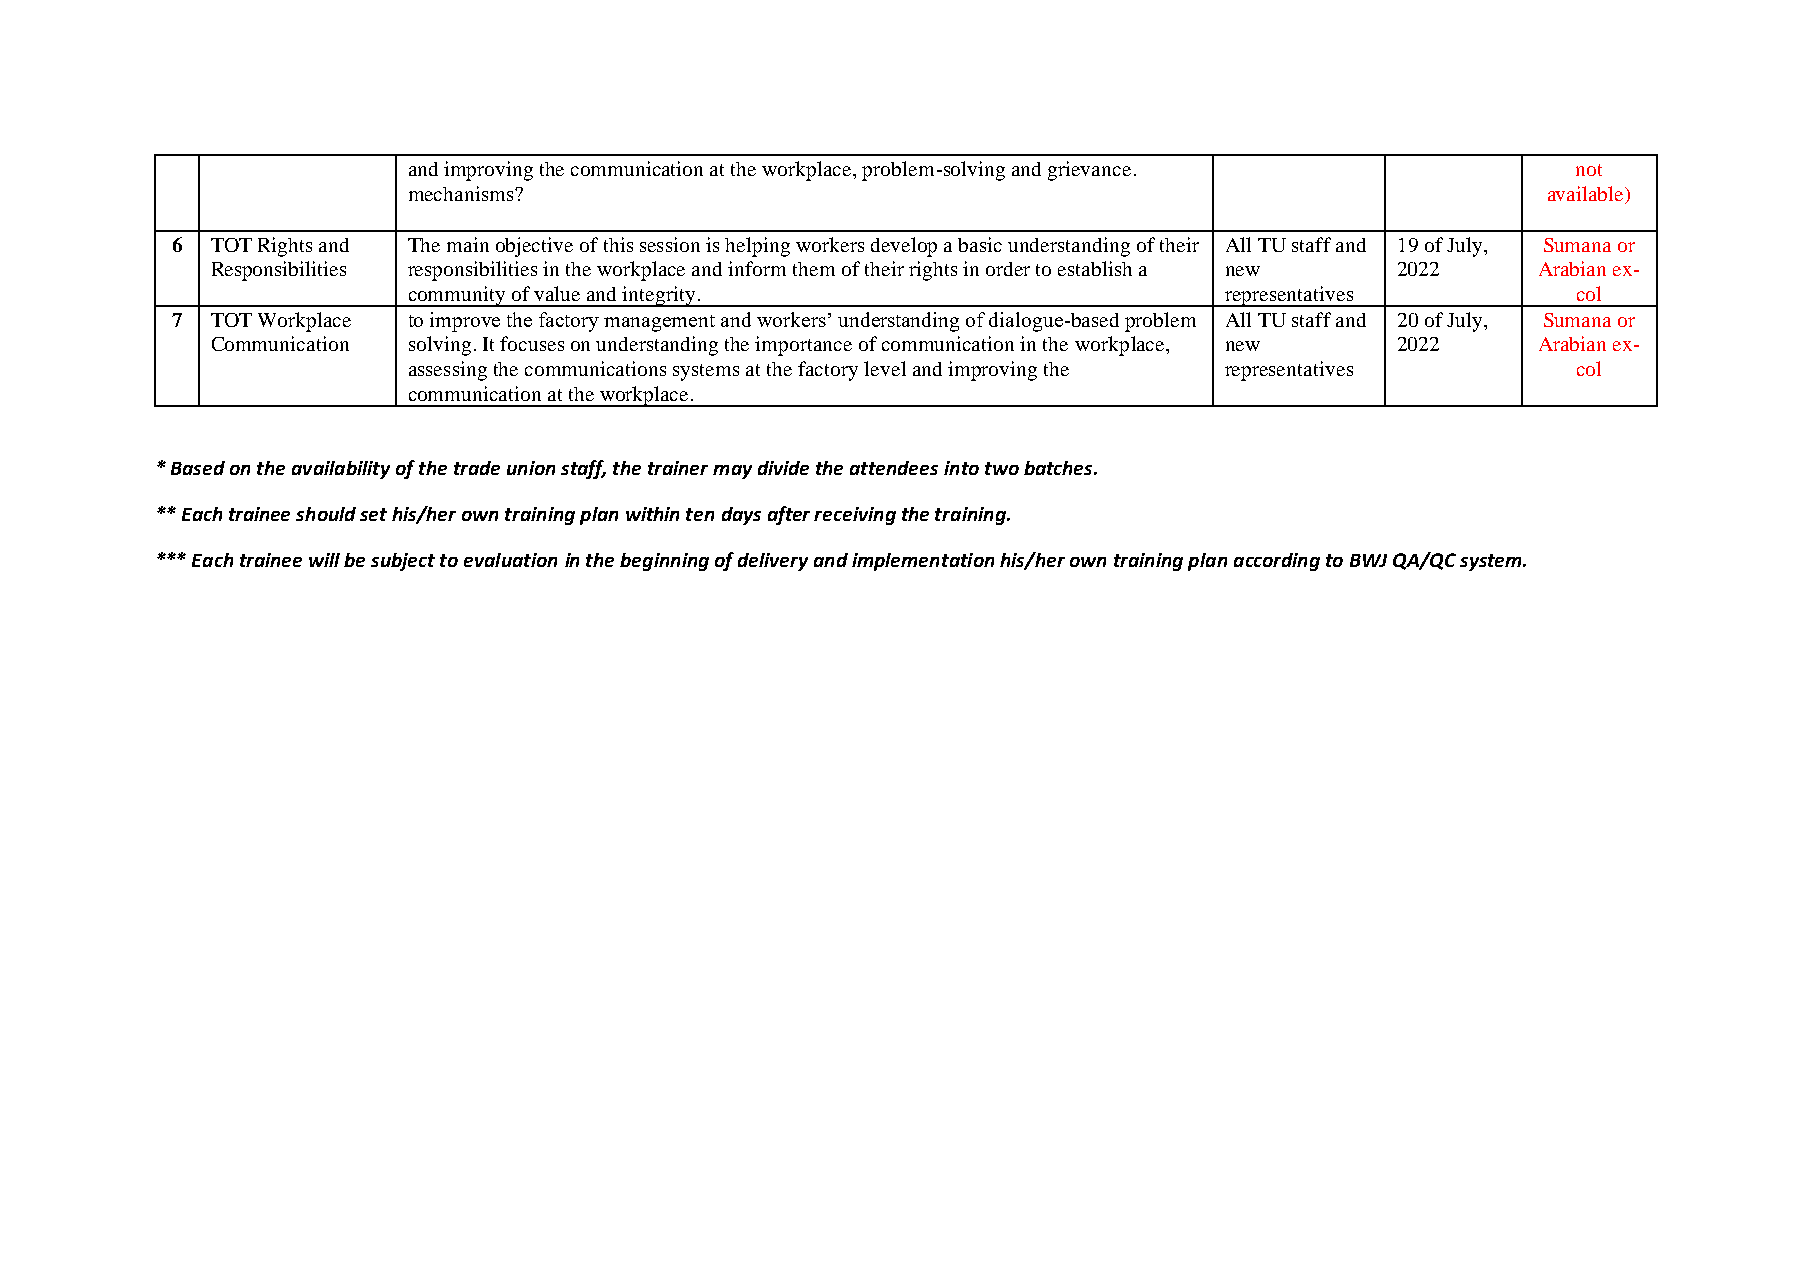 The image size is (1812, 1281). I want to click on assessing, so click(448, 371).
